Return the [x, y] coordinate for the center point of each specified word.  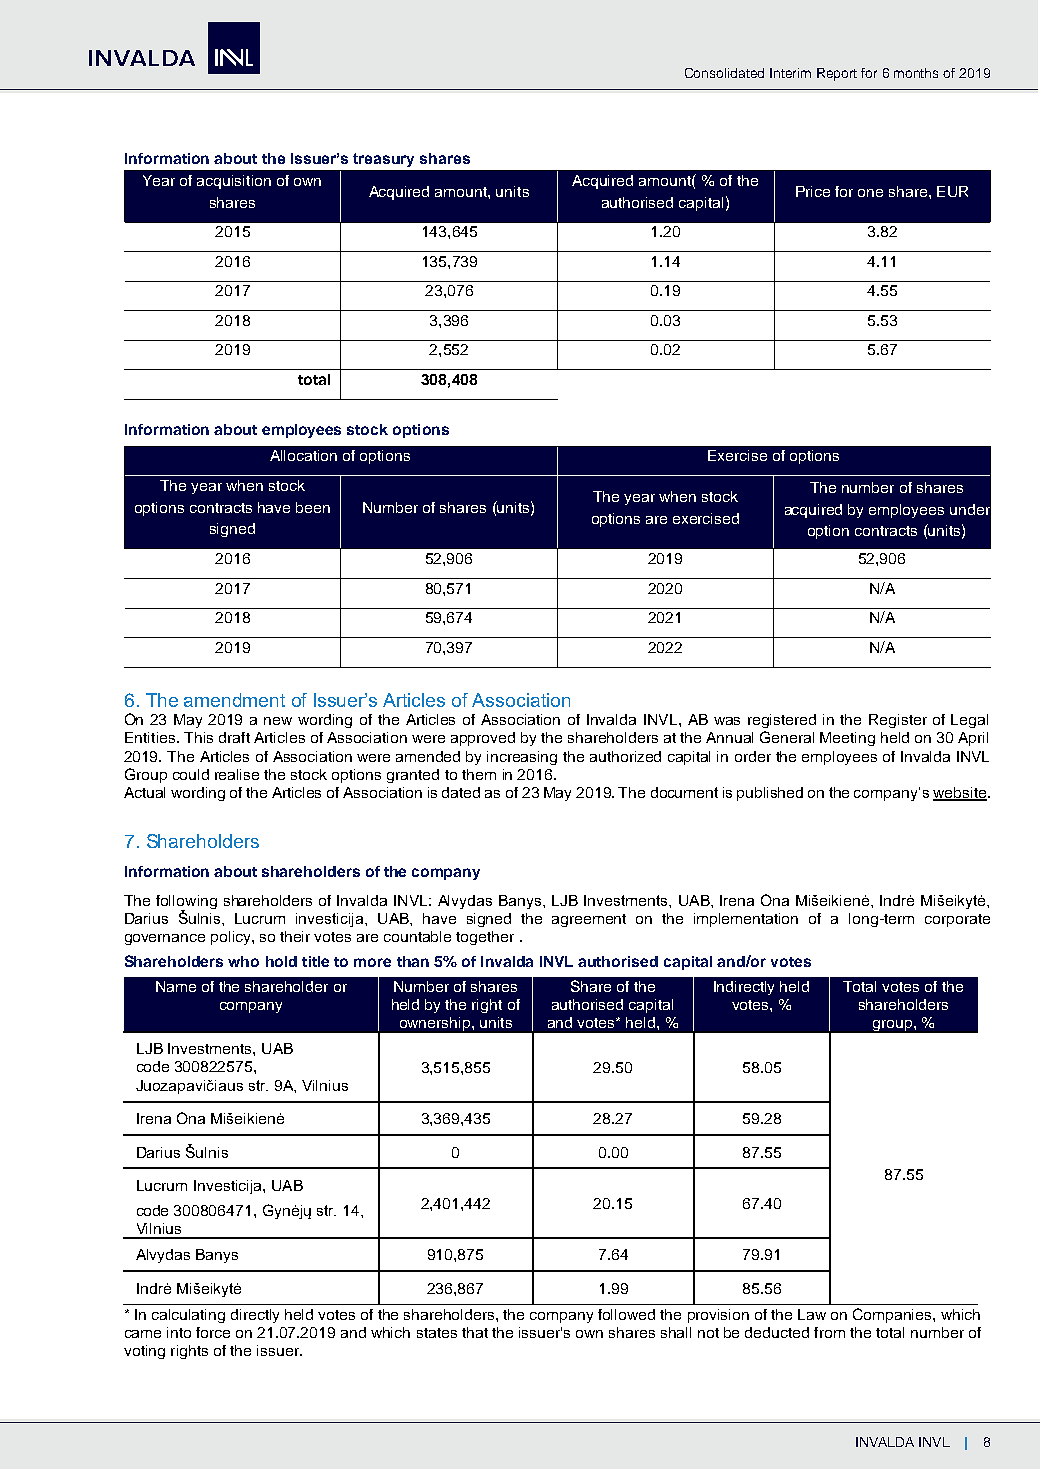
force [213, 1332]
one [870, 193]
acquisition [234, 182]
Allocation [303, 455]
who [243, 961]
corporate [957, 920]
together [485, 938]
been [313, 507]
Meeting [847, 739]
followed [626, 1314]
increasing [522, 758]
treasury [383, 160]
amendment [234, 700]
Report [837, 74]
